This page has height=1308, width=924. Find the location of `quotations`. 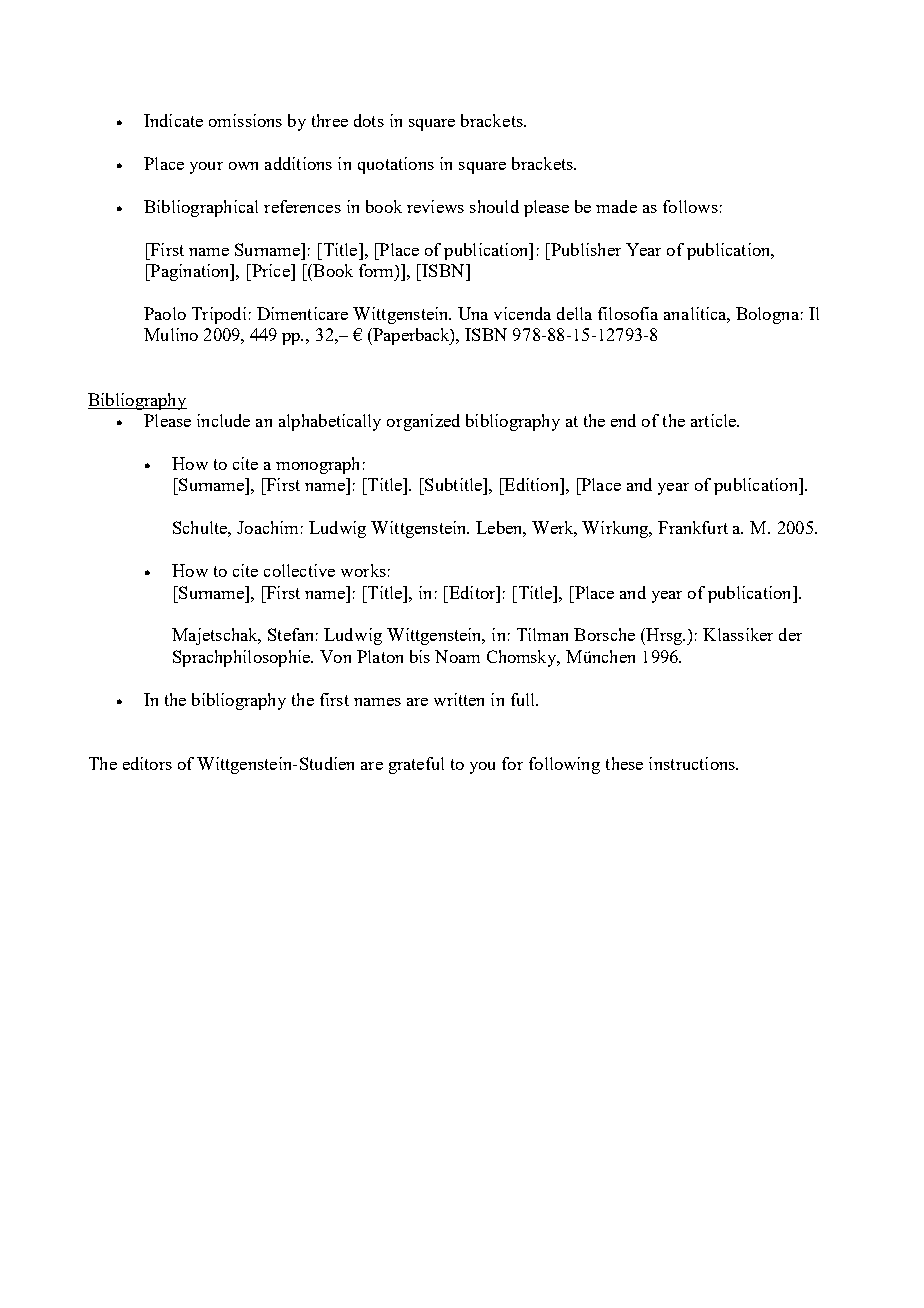

quotations is located at coordinates (396, 165).
